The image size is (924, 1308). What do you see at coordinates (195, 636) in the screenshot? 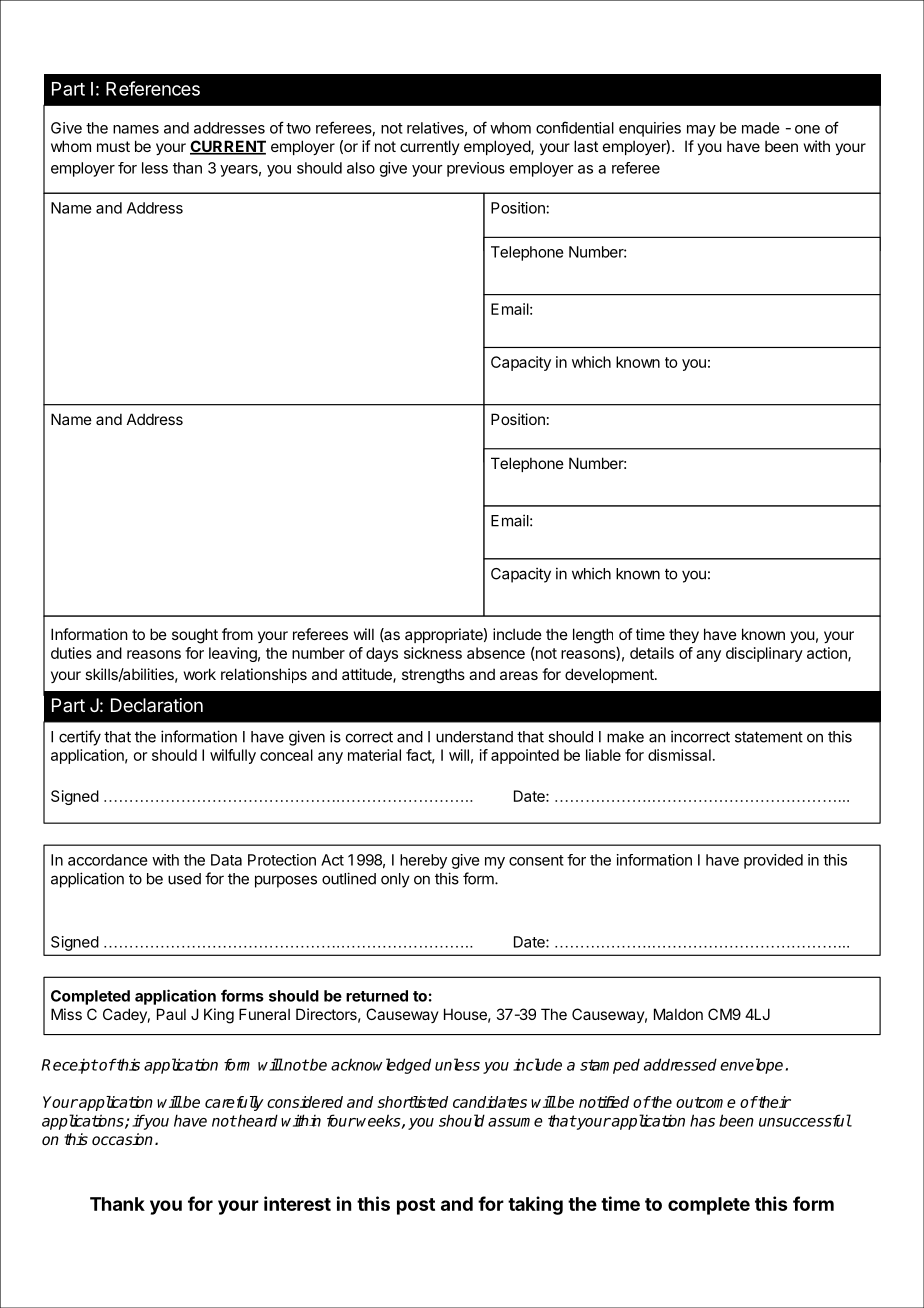
I see `sought` at bounding box center [195, 636].
